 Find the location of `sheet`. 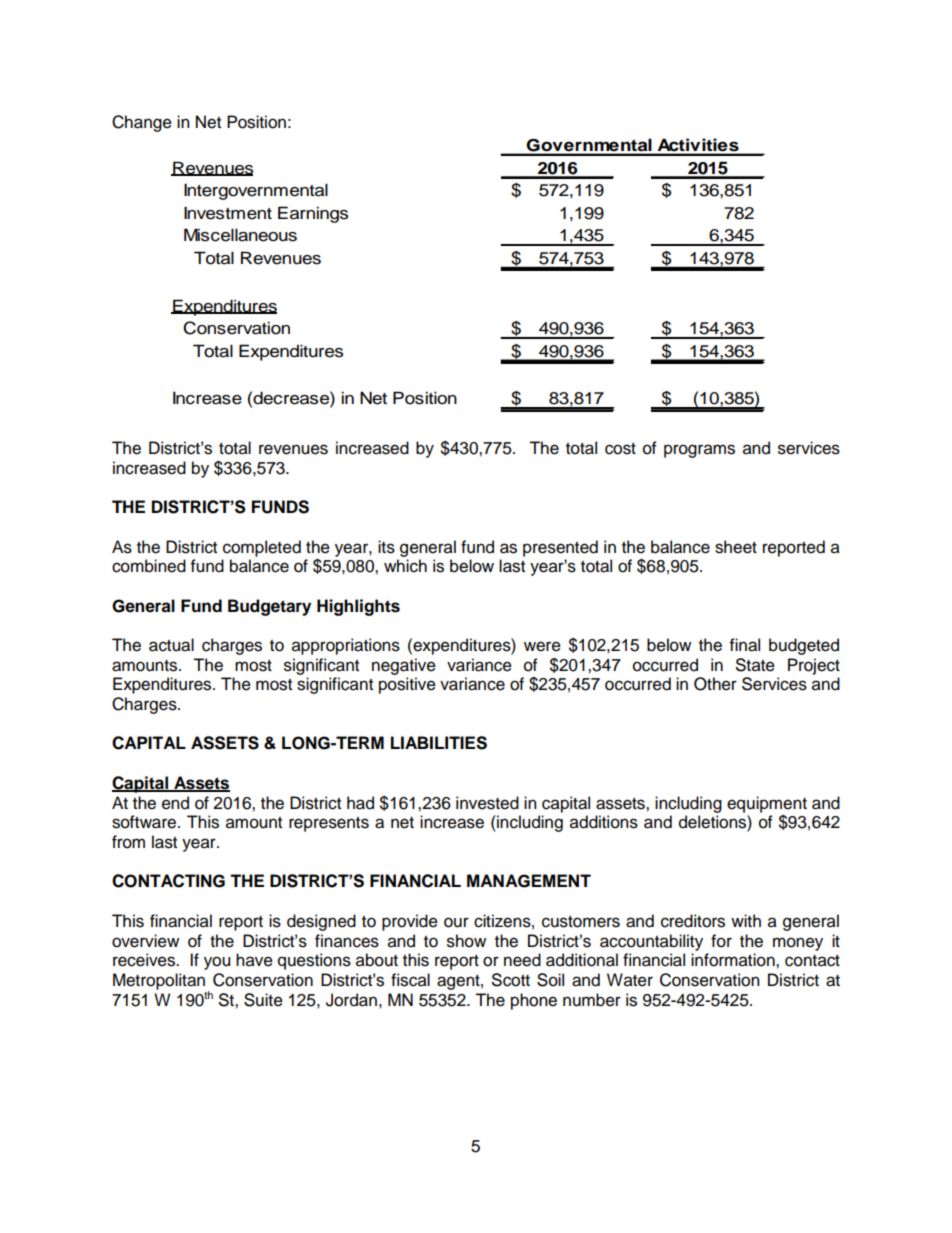

sheet is located at coordinates (736, 547).
